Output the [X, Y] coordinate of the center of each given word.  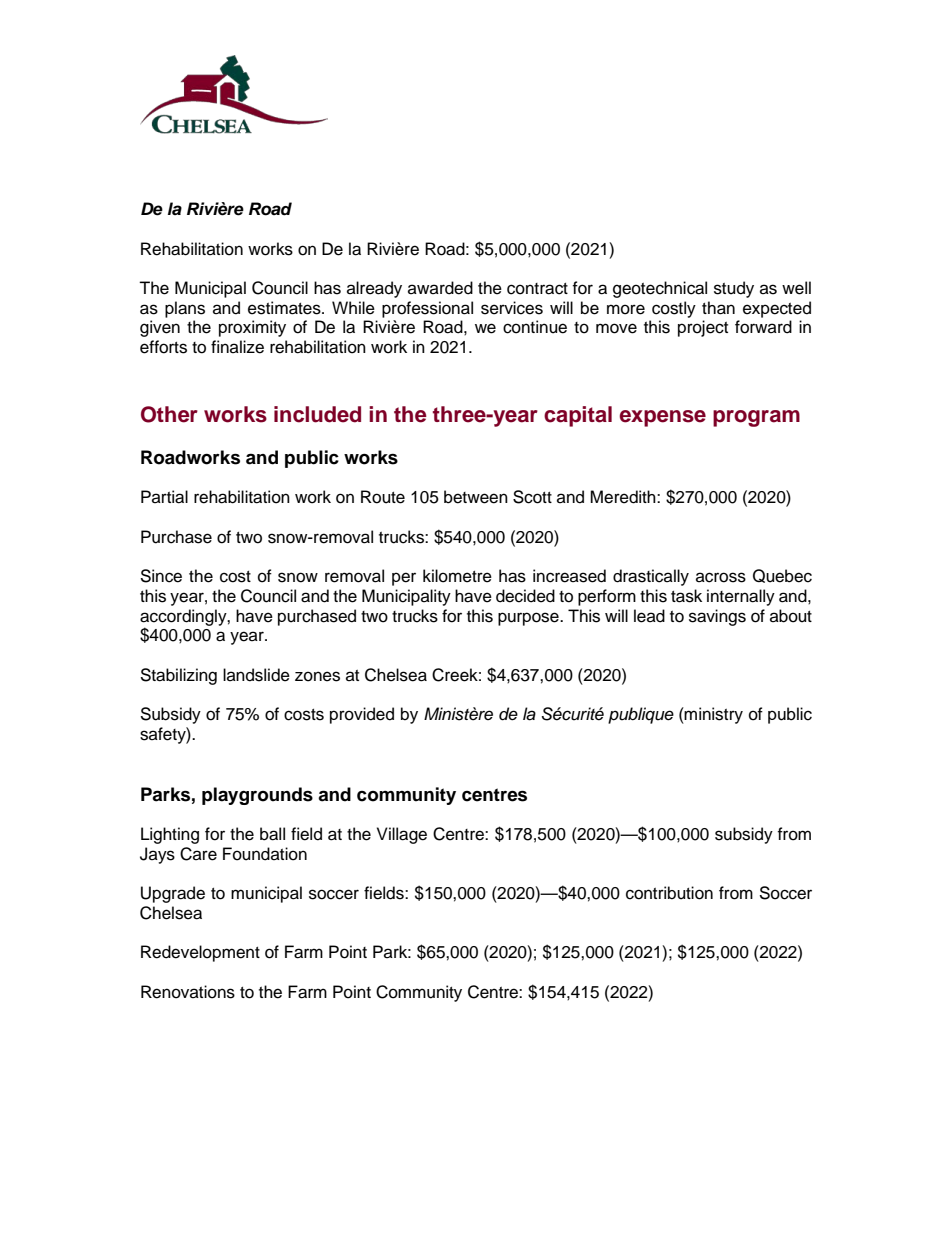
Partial [164, 497]
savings [717, 617]
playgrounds [257, 796]
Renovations [188, 992]
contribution [669, 893]
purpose [529, 619]
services [512, 308]
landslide [256, 675]
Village [402, 835]
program [756, 418]
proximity [252, 328]
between [476, 497]
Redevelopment [200, 953]
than [718, 308]
